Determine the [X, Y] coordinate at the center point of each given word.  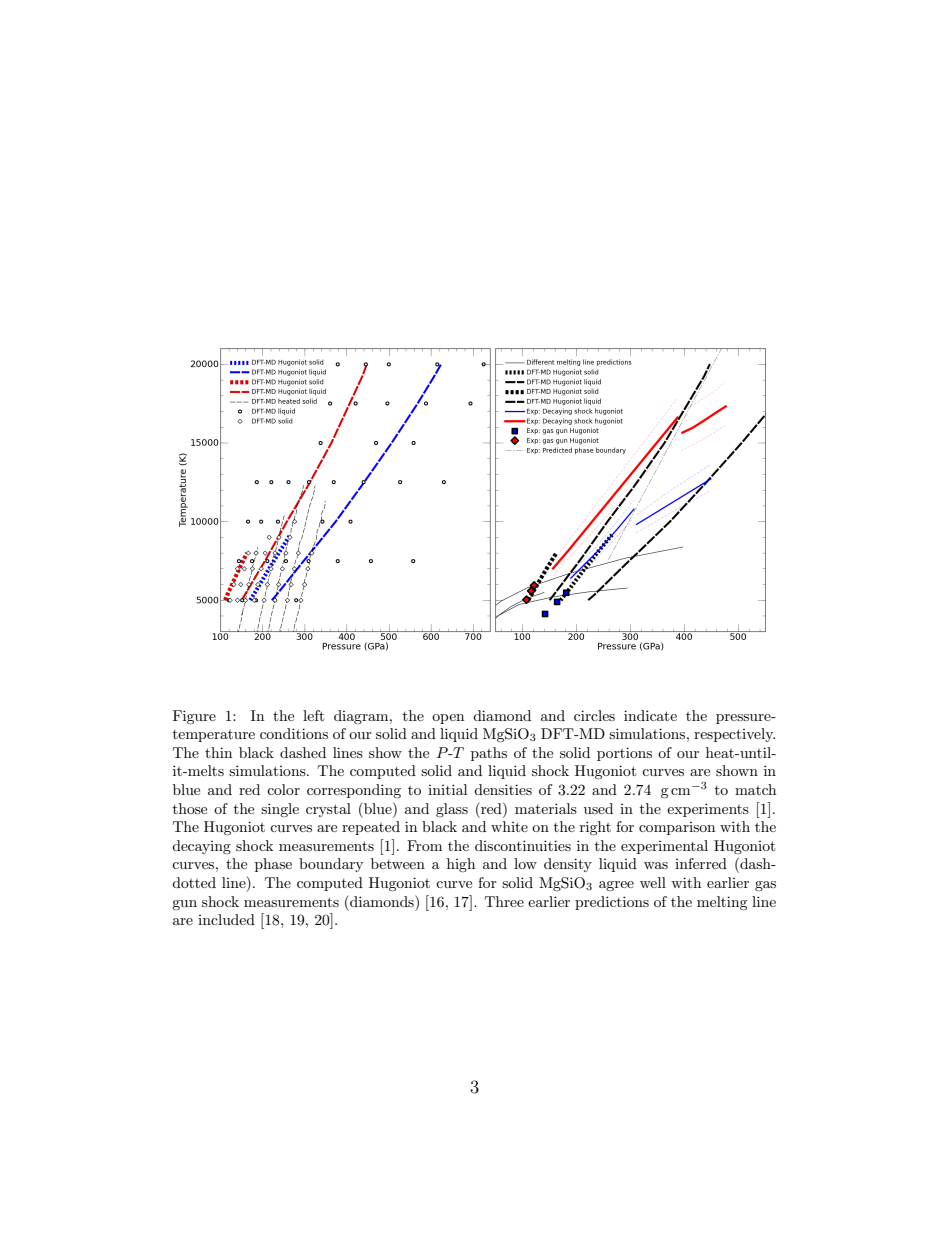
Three [504, 901]
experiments [708, 810]
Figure [194, 717]
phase [273, 865]
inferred [701, 863]
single [280, 810]
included [226, 919]
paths [489, 754]
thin [218, 752]
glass [452, 810]
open [448, 719]
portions [624, 754]
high [461, 865]
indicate [650, 715]
